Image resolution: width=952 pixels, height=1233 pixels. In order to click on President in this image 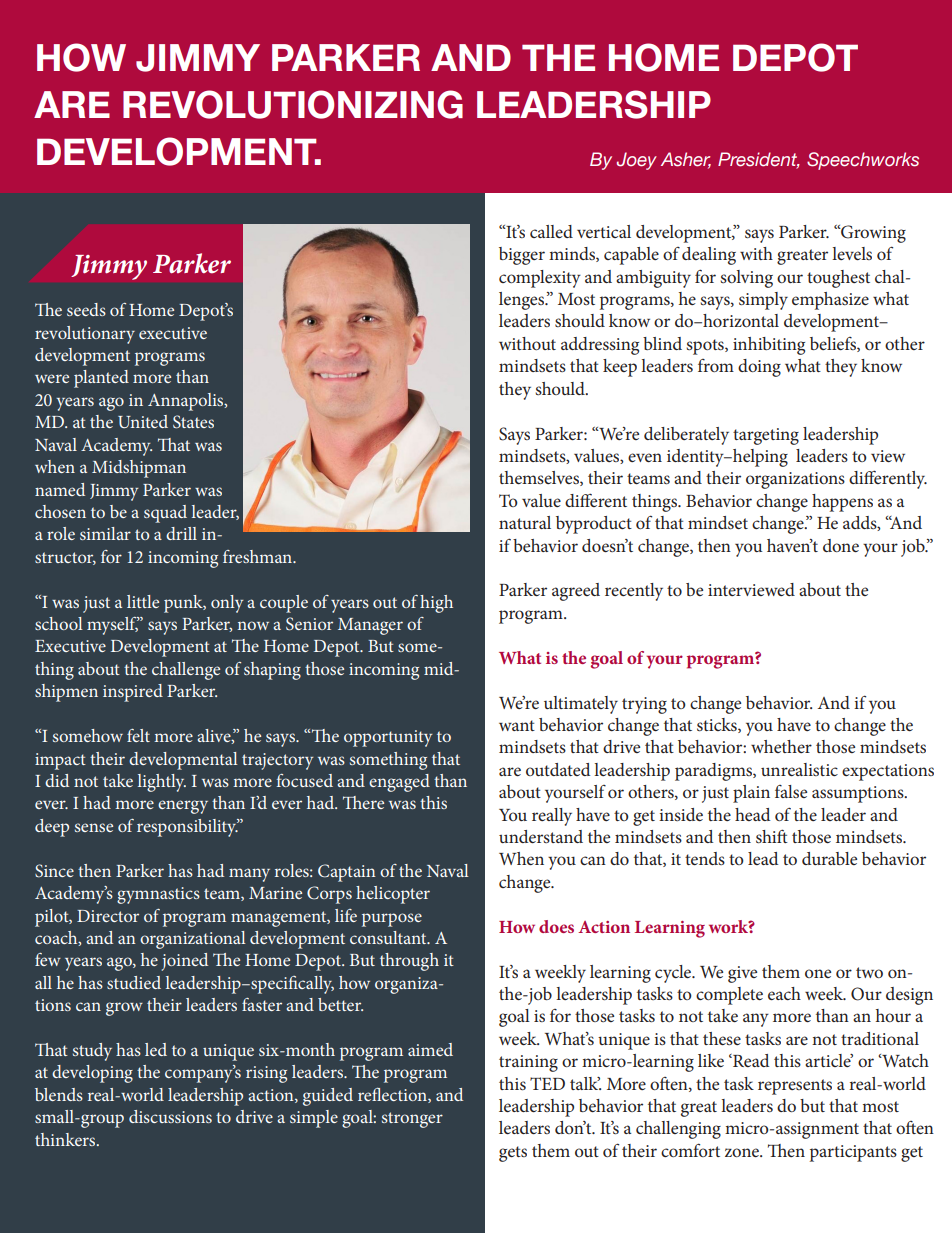, I will do `click(759, 160)`.
